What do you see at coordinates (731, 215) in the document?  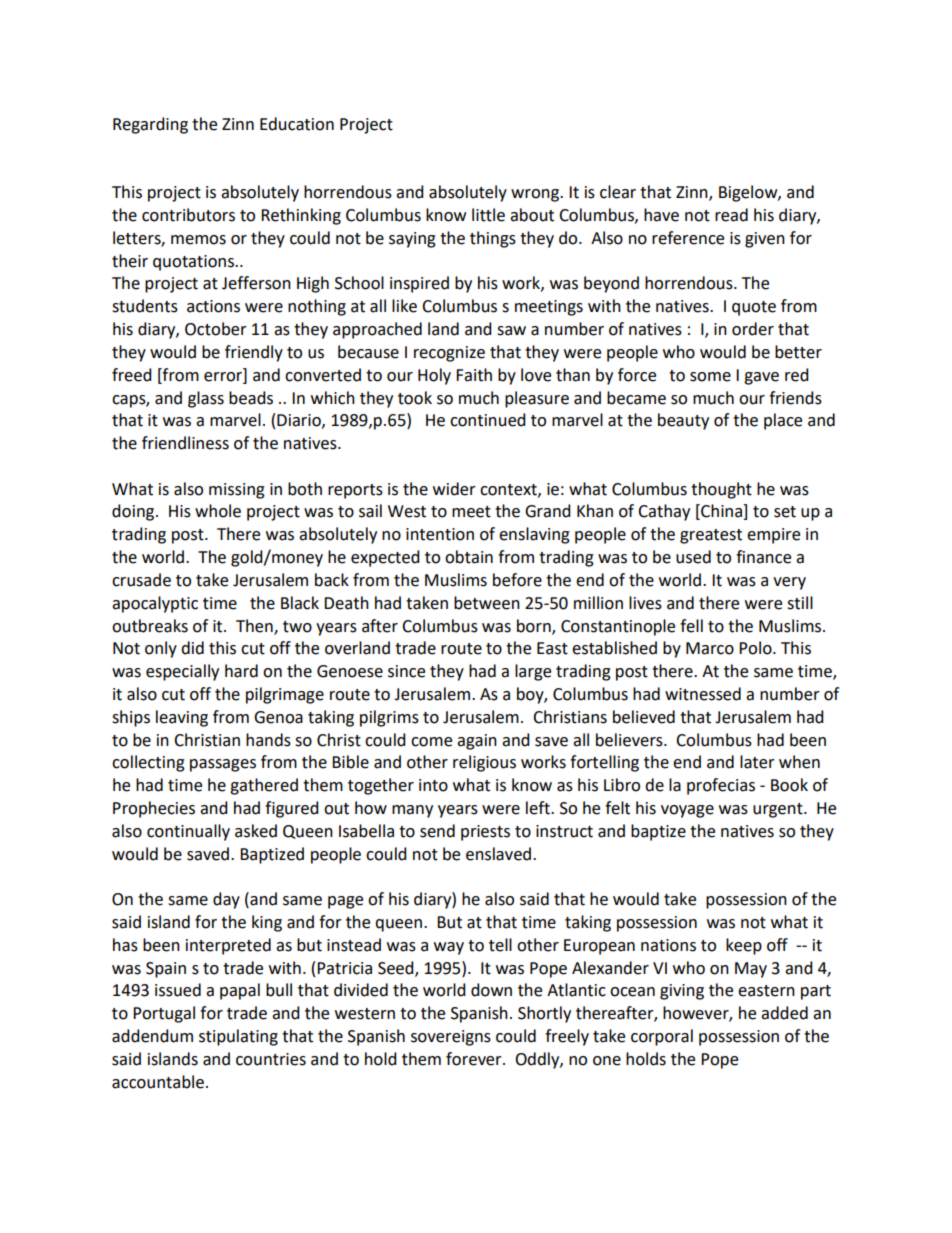 I see `read` at bounding box center [731, 215].
